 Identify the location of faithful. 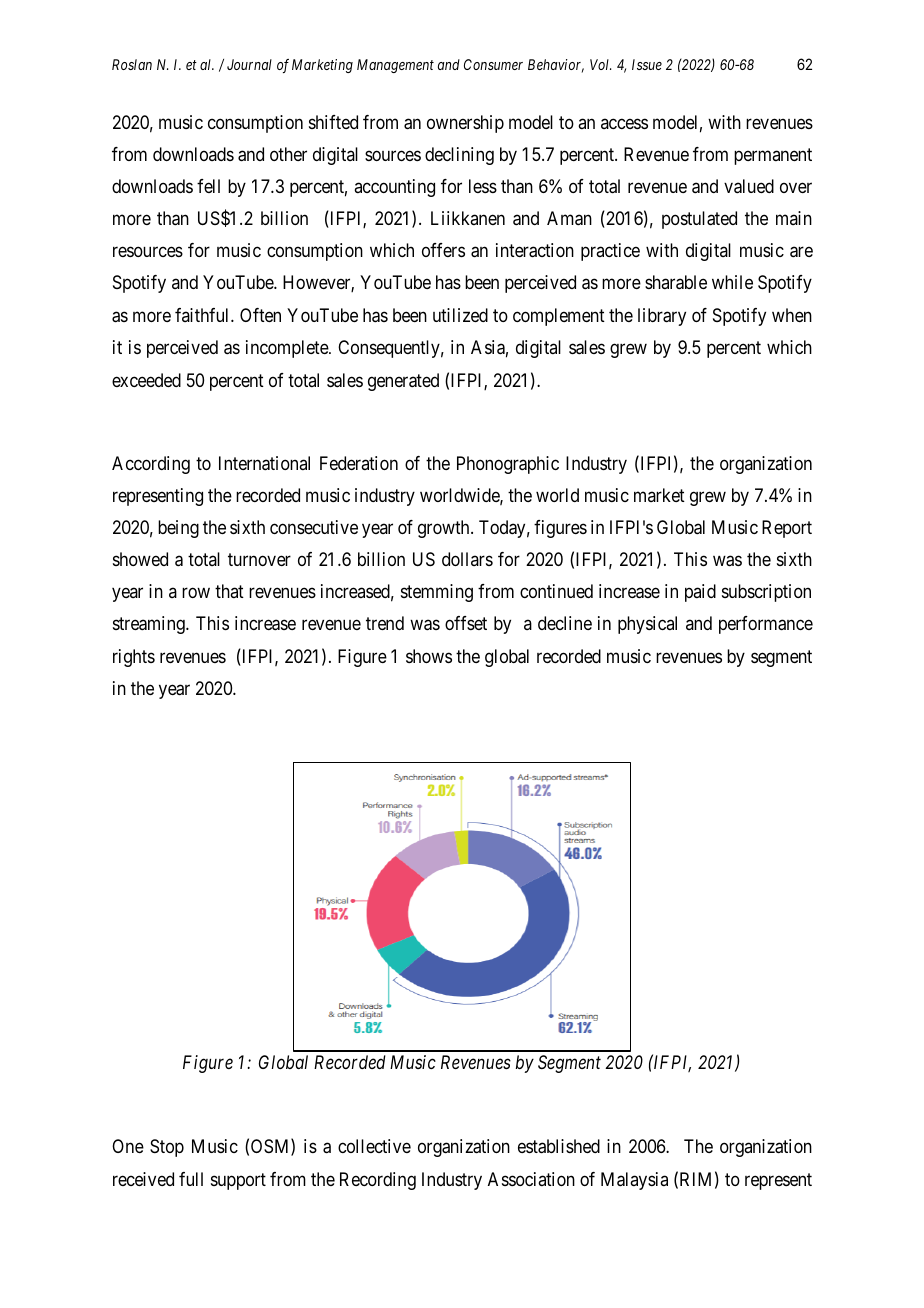
(203, 315).
